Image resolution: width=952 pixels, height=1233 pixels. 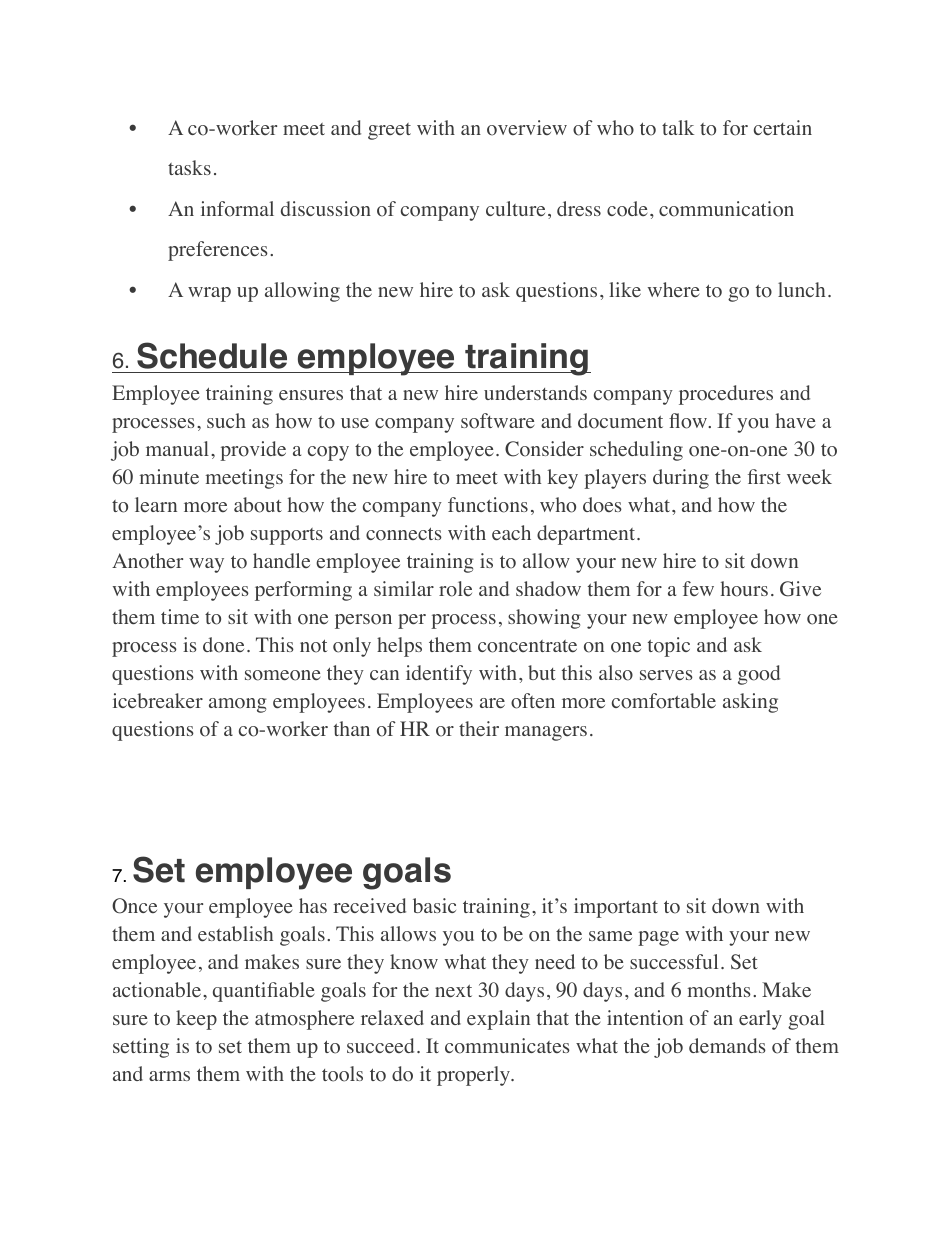 What do you see at coordinates (727, 1045) in the image?
I see `demands` at bounding box center [727, 1045].
